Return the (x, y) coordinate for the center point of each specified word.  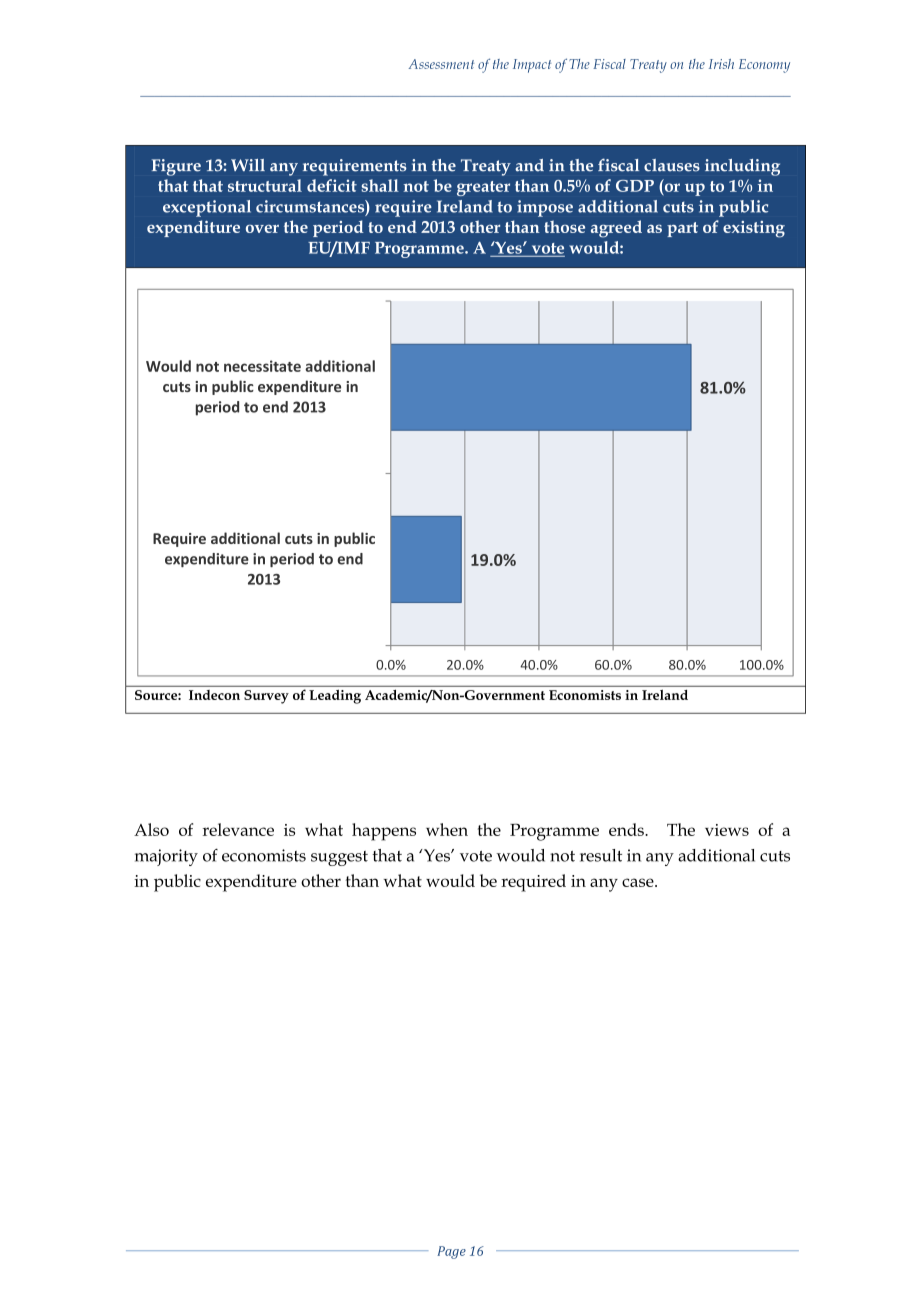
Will (248, 165)
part (682, 229)
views (727, 830)
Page (451, 1252)
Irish (721, 64)
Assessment (441, 64)
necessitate (262, 366)
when (447, 829)
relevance (238, 829)
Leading (335, 697)
